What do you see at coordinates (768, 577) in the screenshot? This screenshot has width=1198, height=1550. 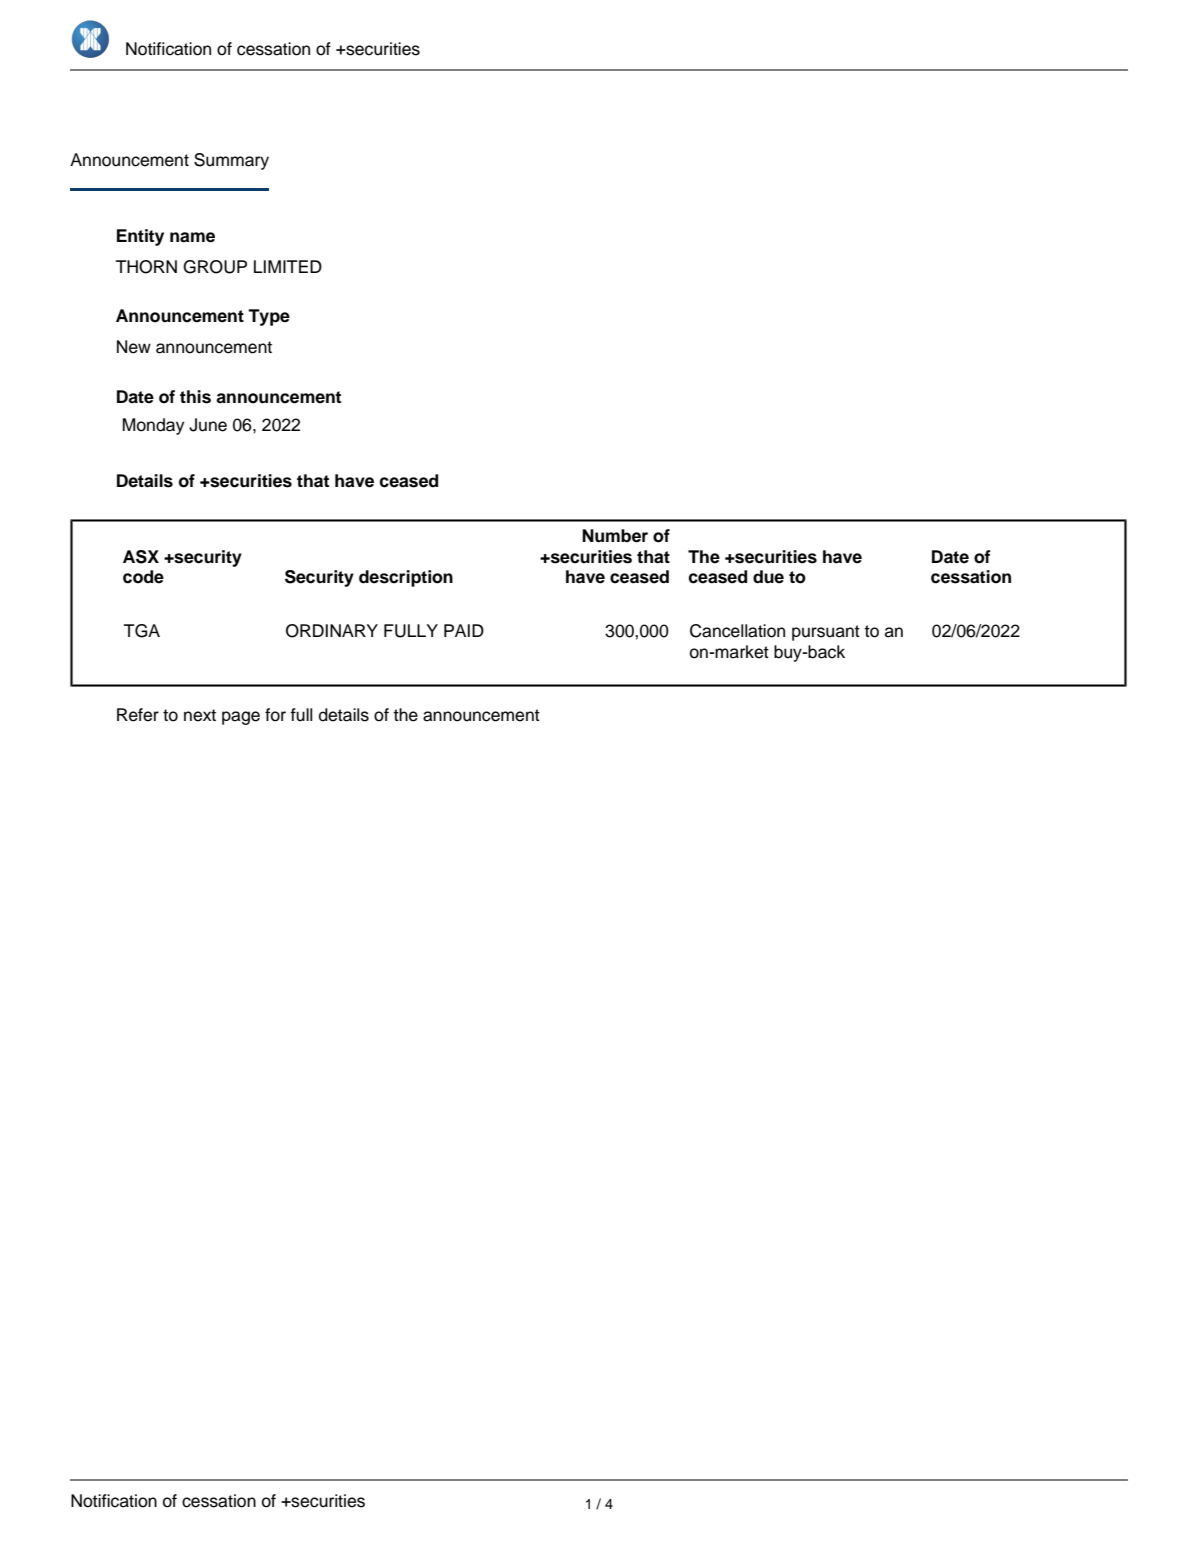 I see `due` at bounding box center [768, 577].
